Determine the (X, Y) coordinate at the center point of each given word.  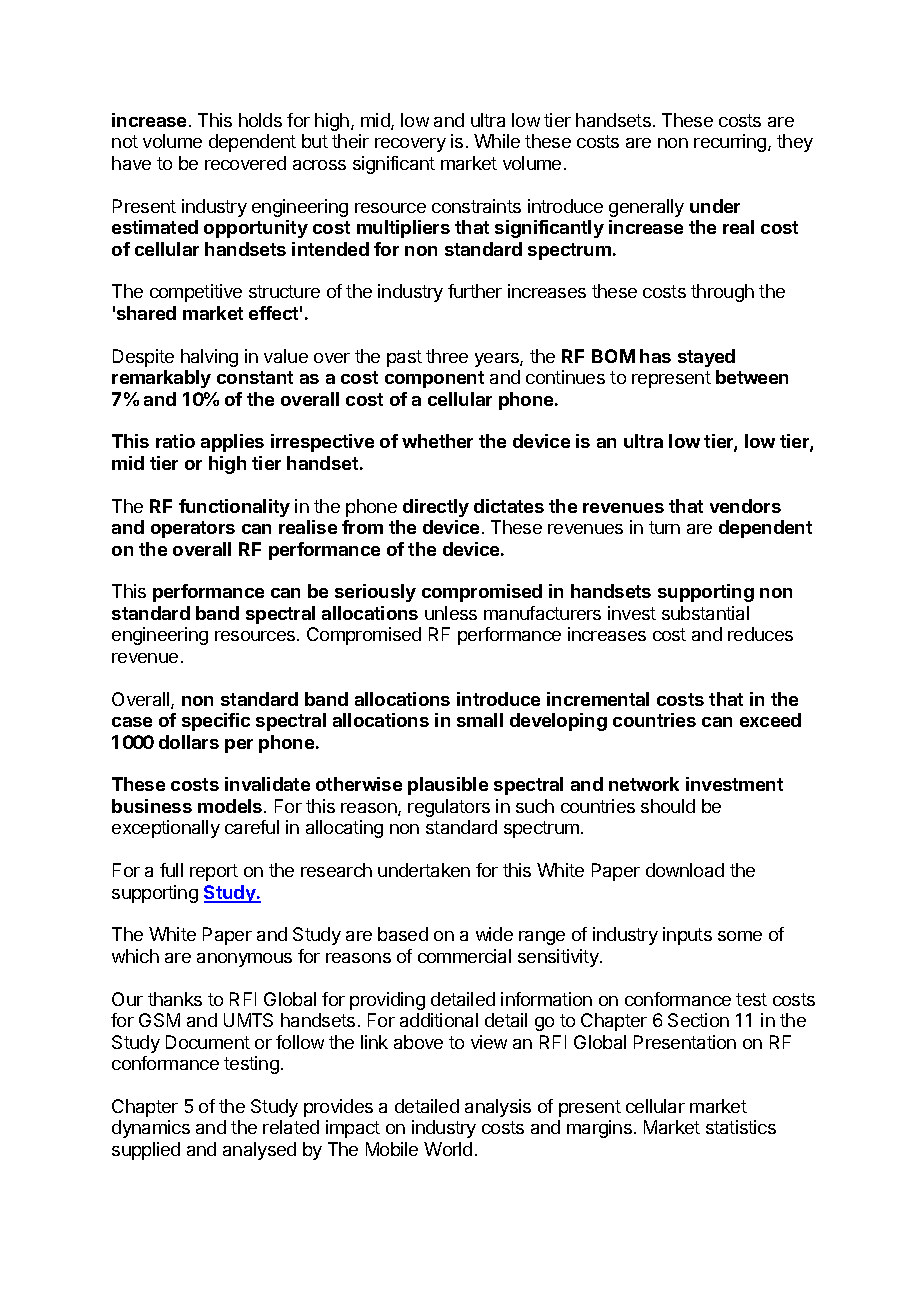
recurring (731, 143)
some (740, 936)
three (447, 356)
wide (494, 934)
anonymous (244, 960)
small (480, 720)
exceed (770, 720)
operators (193, 529)
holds (260, 120)
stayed (706, 358)
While (497, 141)
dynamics (151, 1129)
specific (216, 722)
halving (209, 358)
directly (436, 508)
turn (664, 527)
